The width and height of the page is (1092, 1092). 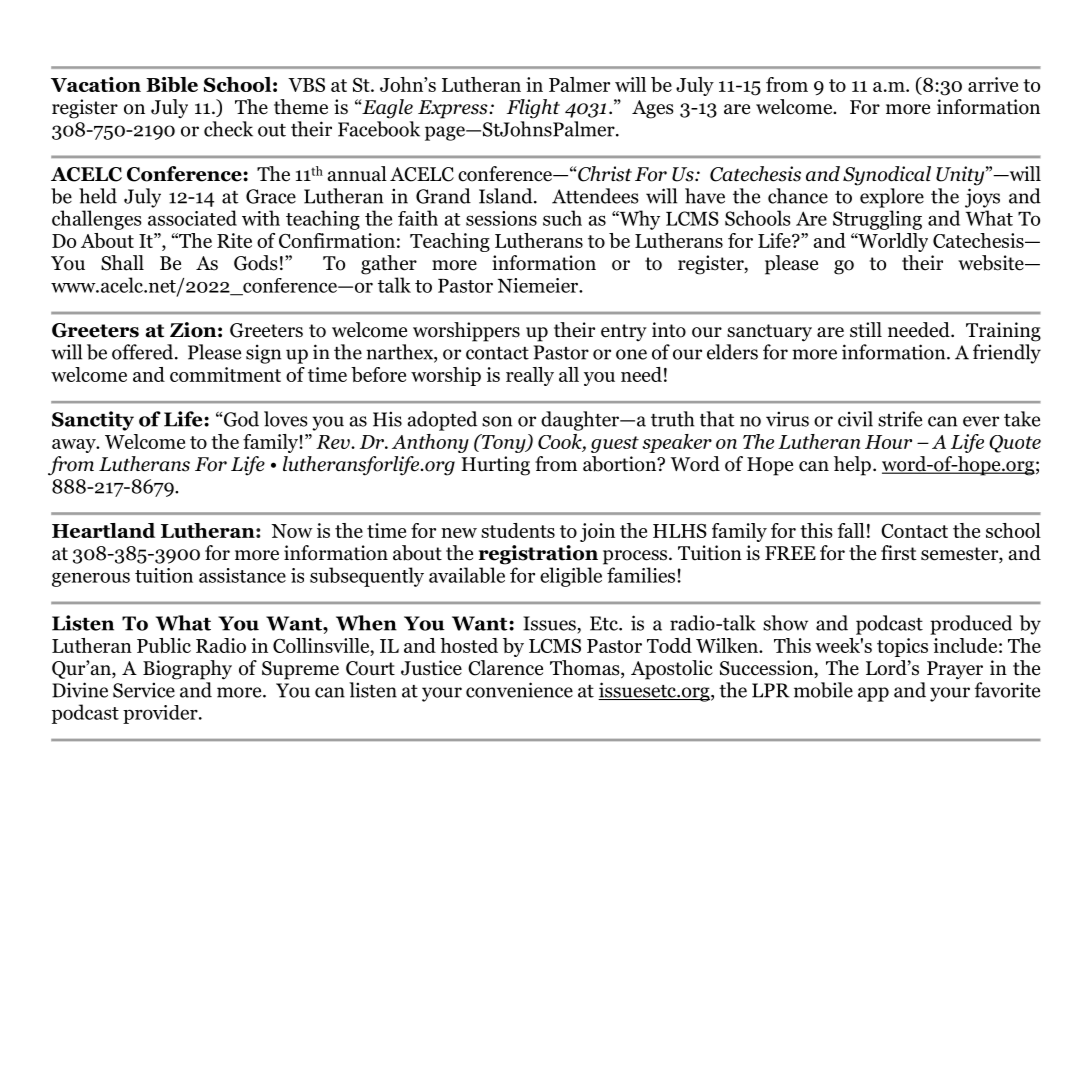 I want to click on website, so click(x=992, y=263).
